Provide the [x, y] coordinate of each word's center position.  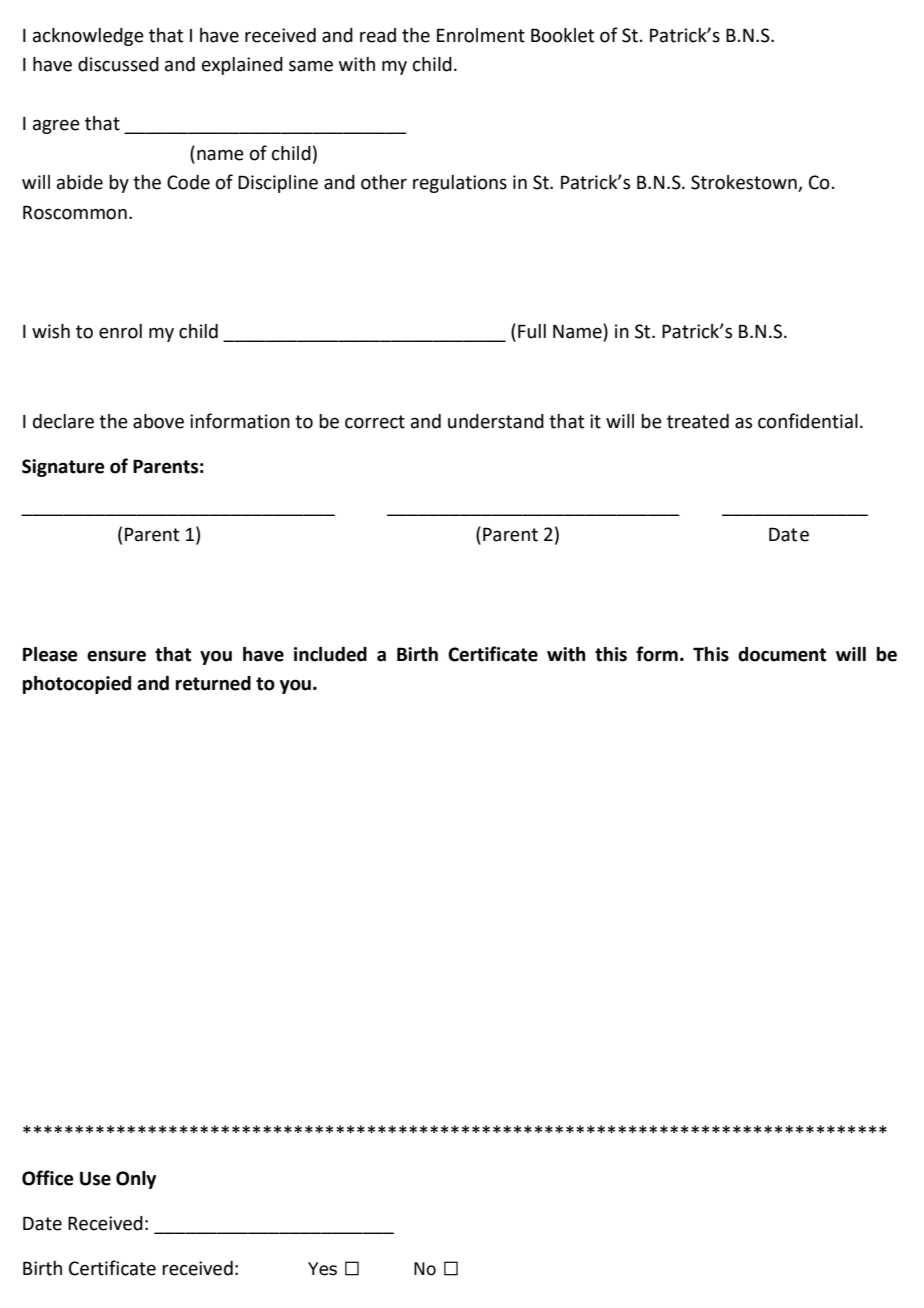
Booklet [562, 35]
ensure [116, 656]
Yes [322, 1269]
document [782, 654]
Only [136, 1180]
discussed [118, 64]
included [330, 654]
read [378, 35]
